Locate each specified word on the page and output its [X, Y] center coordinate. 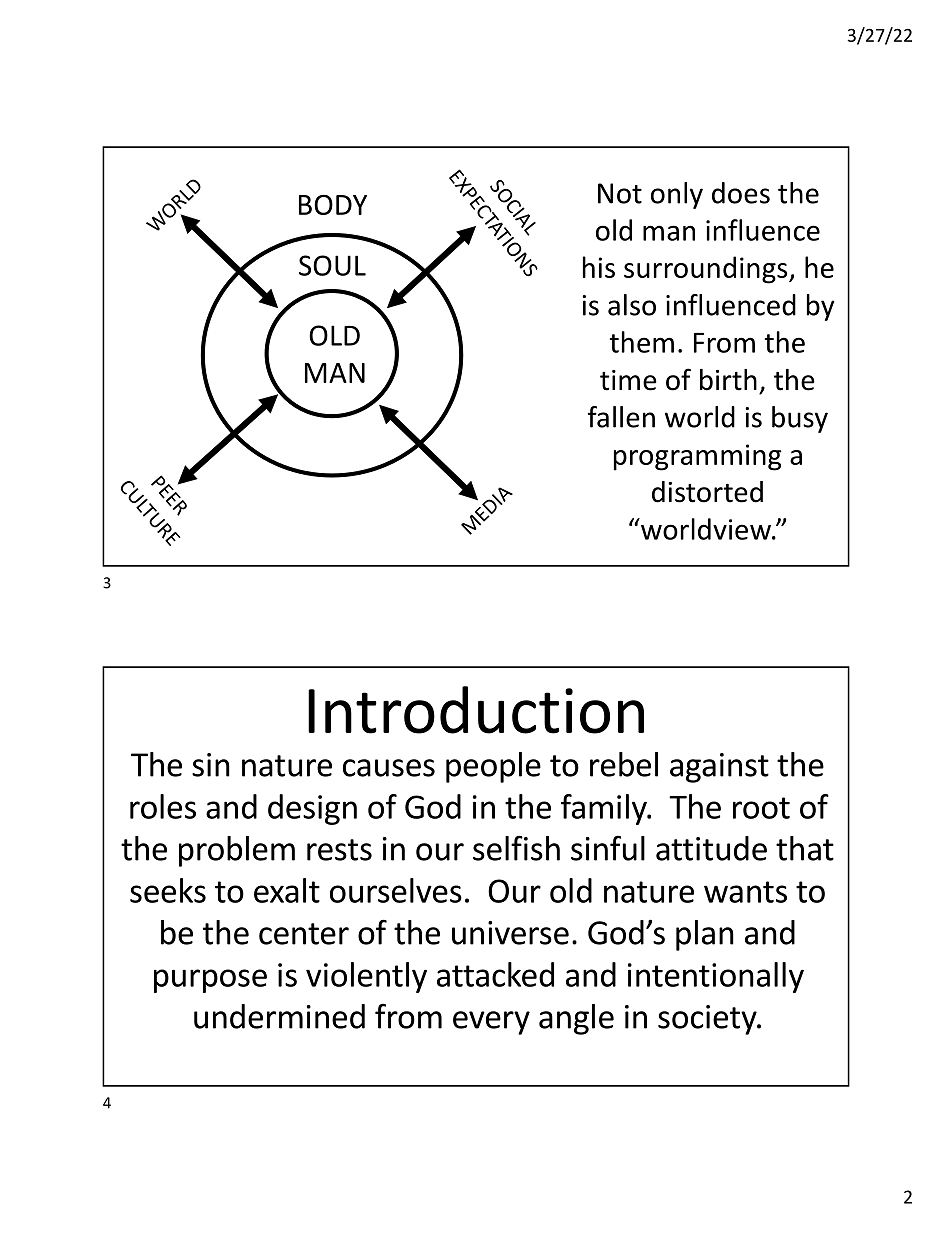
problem [237, 851]
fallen [621, 417]
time [628, 380]
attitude [711, 848]
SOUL [332, 265]
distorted [707, 492]
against [719, 768]
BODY [333, 205]
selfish [516, 848]
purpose [210, 981]
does [741, 193]
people [493, 767]
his [599, 267]
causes [389, 768]
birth [728, 380]
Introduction [476, 710]
